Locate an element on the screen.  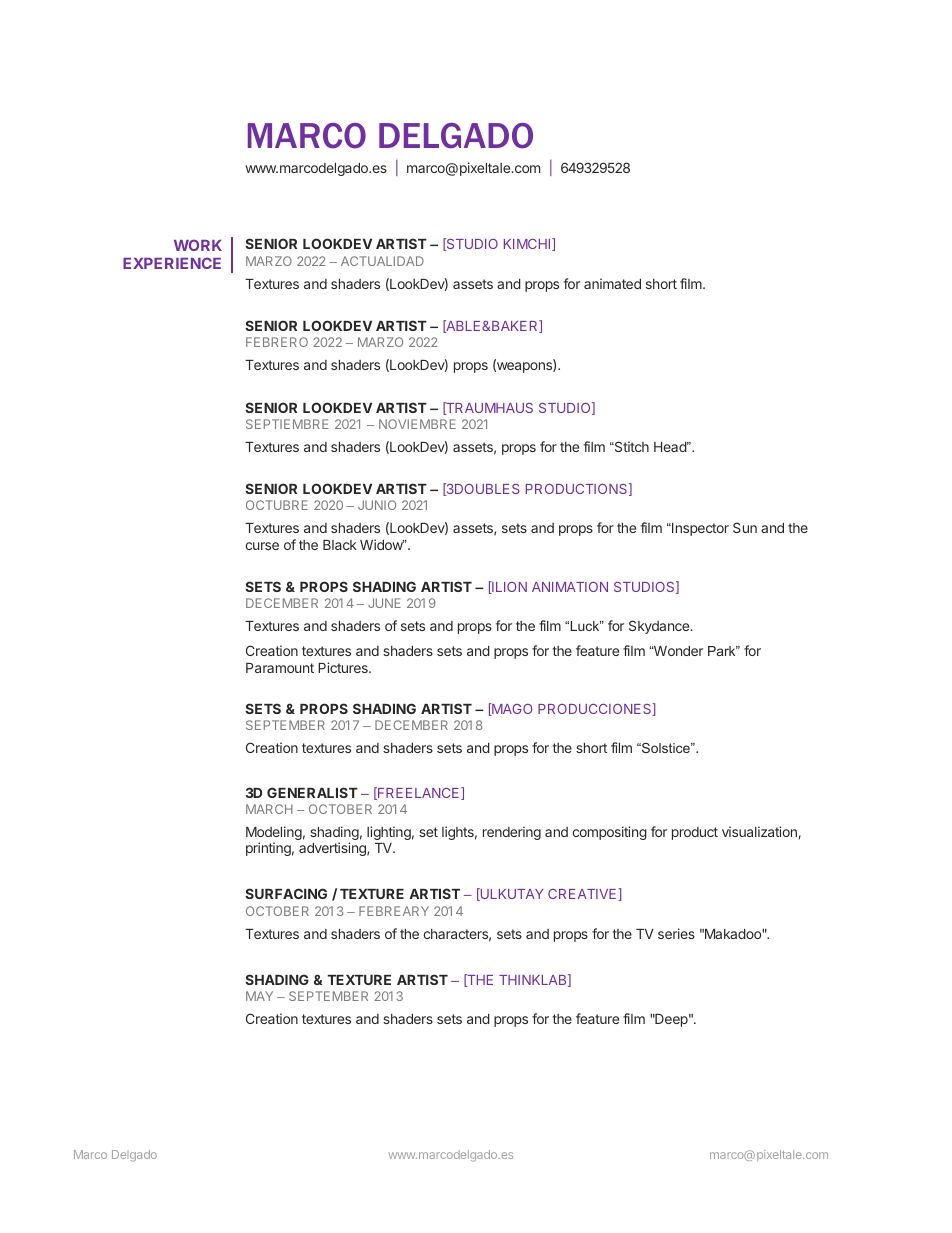
animated is located at coordinates (612, 283).
